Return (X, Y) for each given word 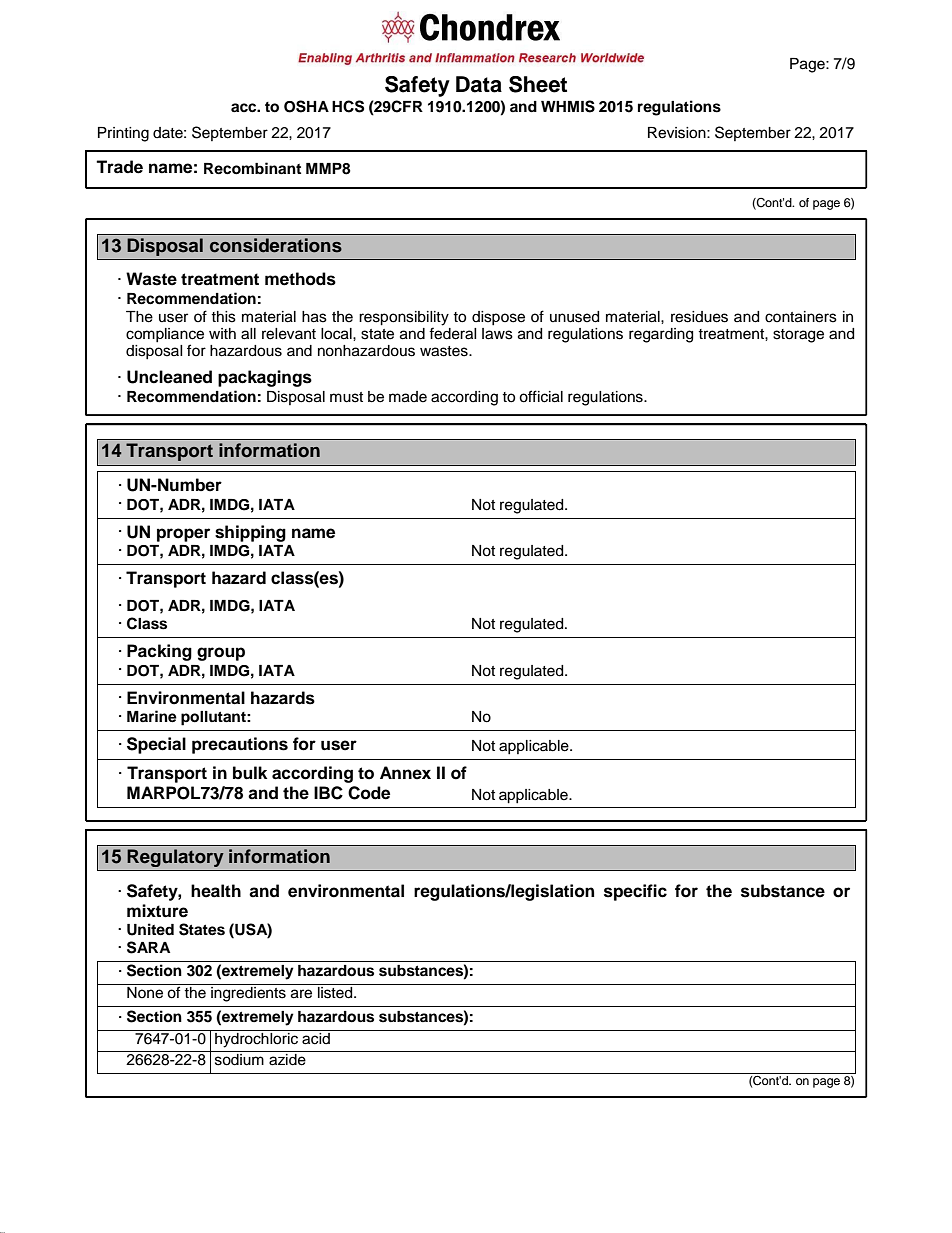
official (541, 396)
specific (635, 892)
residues (699, 317)
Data (479, 84)
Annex (405, 773)
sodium (239, 1060)
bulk (250, 773)
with (222, 333)
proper (183, 535)
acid (316, 1037)
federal (453, 332)
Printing (123, 134)
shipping (250, 533)
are (301, 994)
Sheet (538, 84)
